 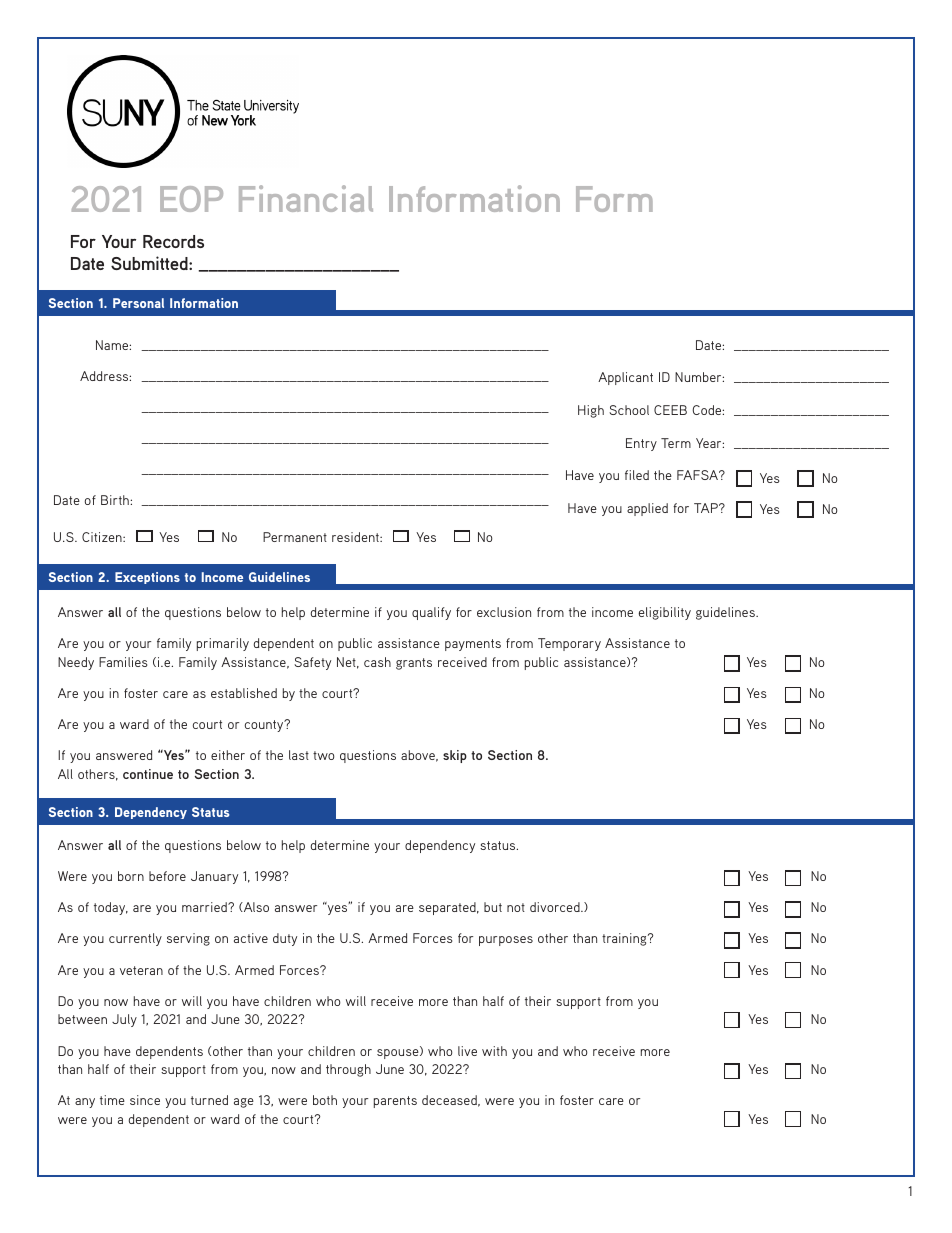 I want to click on Applicant, so click(x=625, y=378).
